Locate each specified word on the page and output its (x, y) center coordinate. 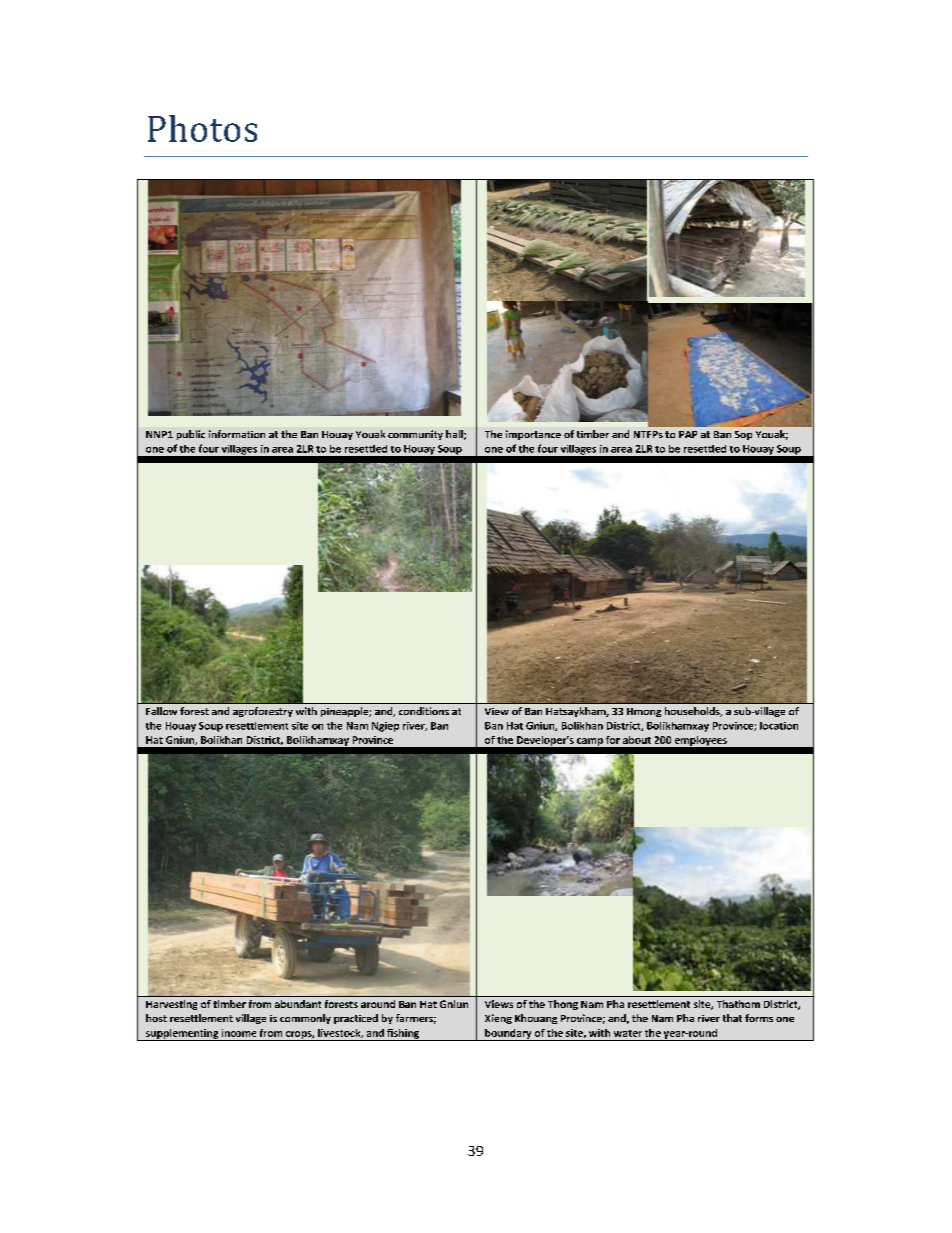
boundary (508, 1035)
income (239, 1033)
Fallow (161, 711)
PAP (688, 434)
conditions (424, 711)
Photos (202, 128)
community (415, 435)
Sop (743, 435)
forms (759, 1018)
